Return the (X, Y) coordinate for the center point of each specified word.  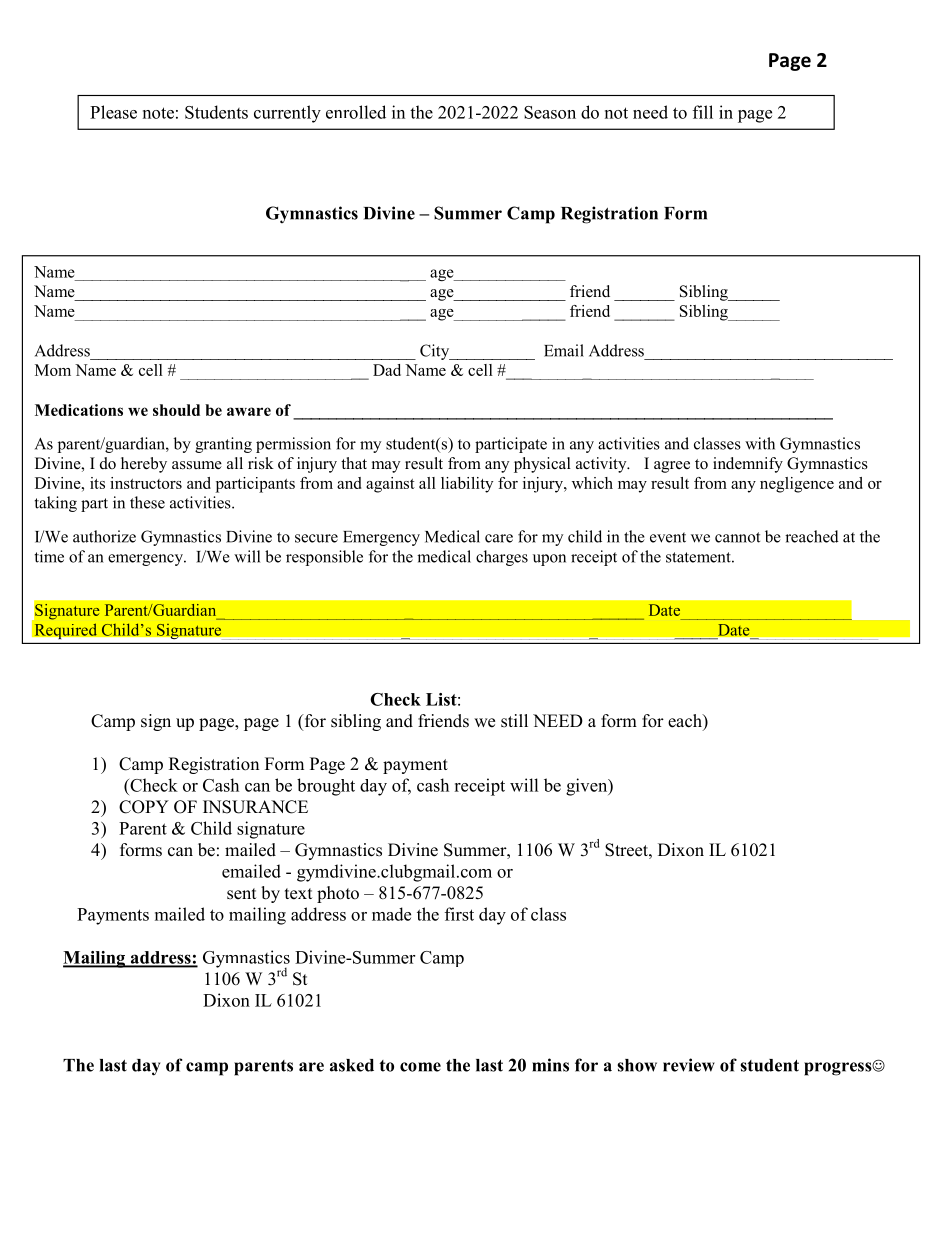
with (760, 443)
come (420, 1067)
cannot (737, 537)
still (514, 721)
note (158, 113)
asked (352, 1065)
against (390, 485)
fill (703, 112)
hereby (144, 465)
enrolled (356, 112)
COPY (144, 807)
